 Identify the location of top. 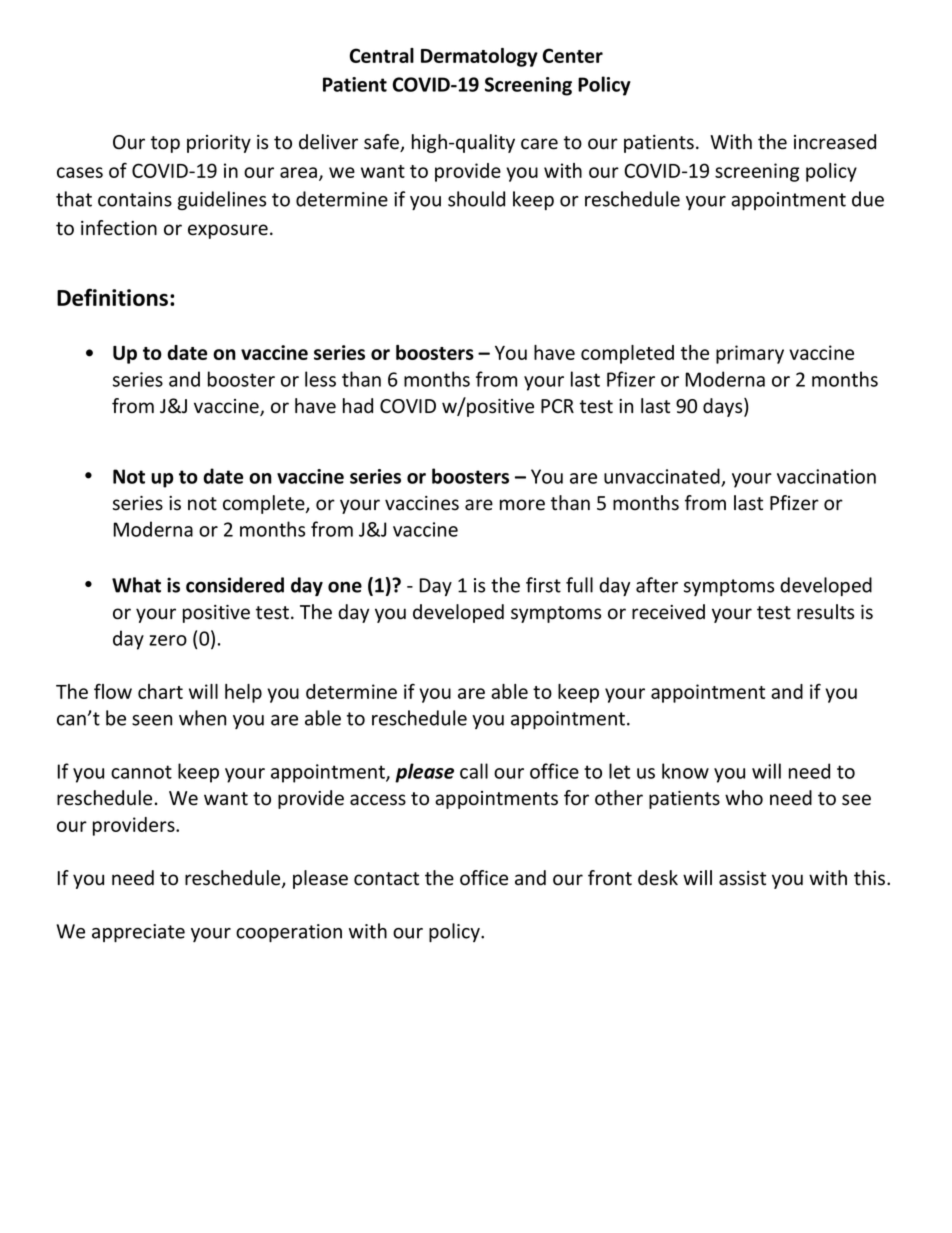
(165, 144).
